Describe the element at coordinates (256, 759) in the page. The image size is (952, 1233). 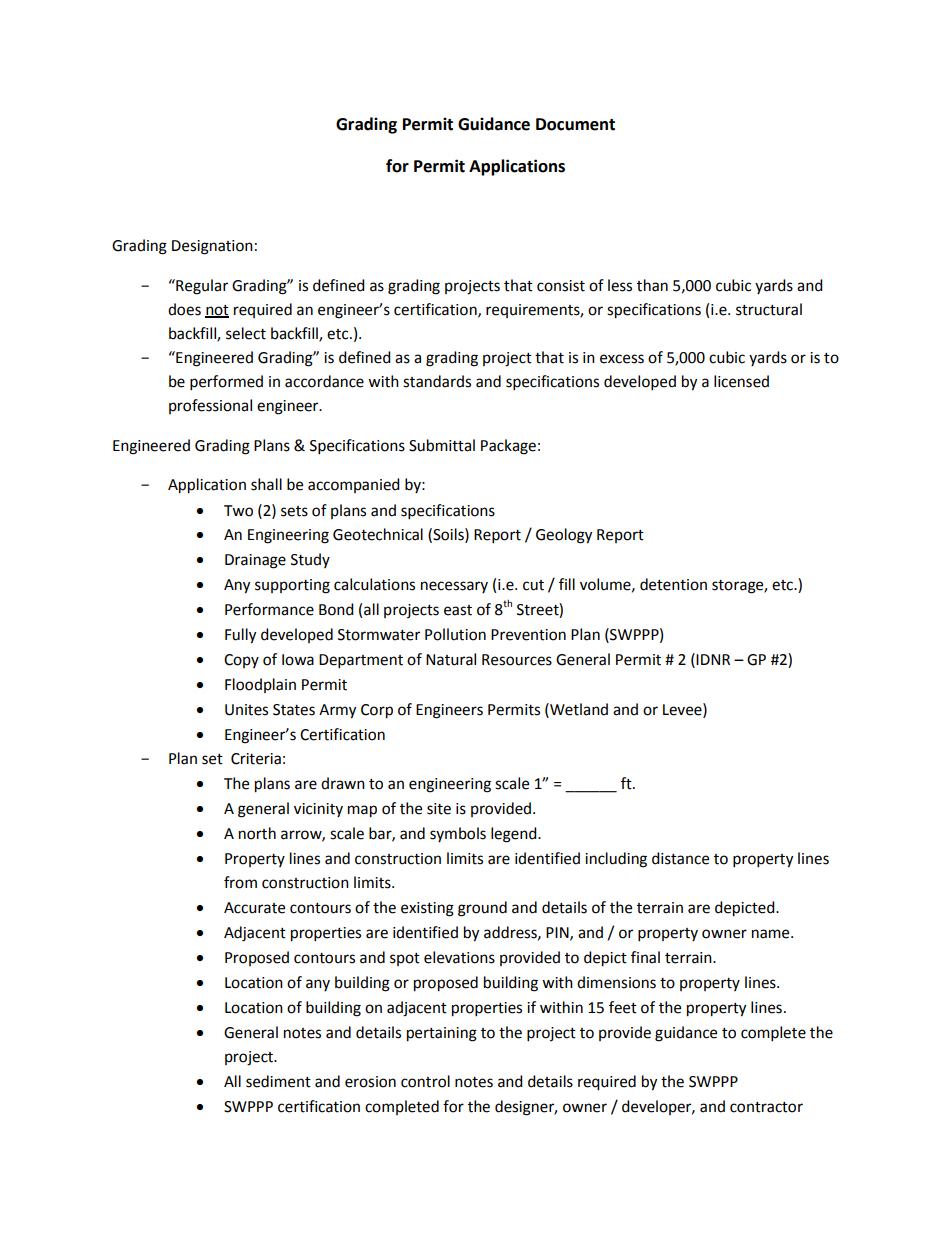
I see `Criteria` at that location.
